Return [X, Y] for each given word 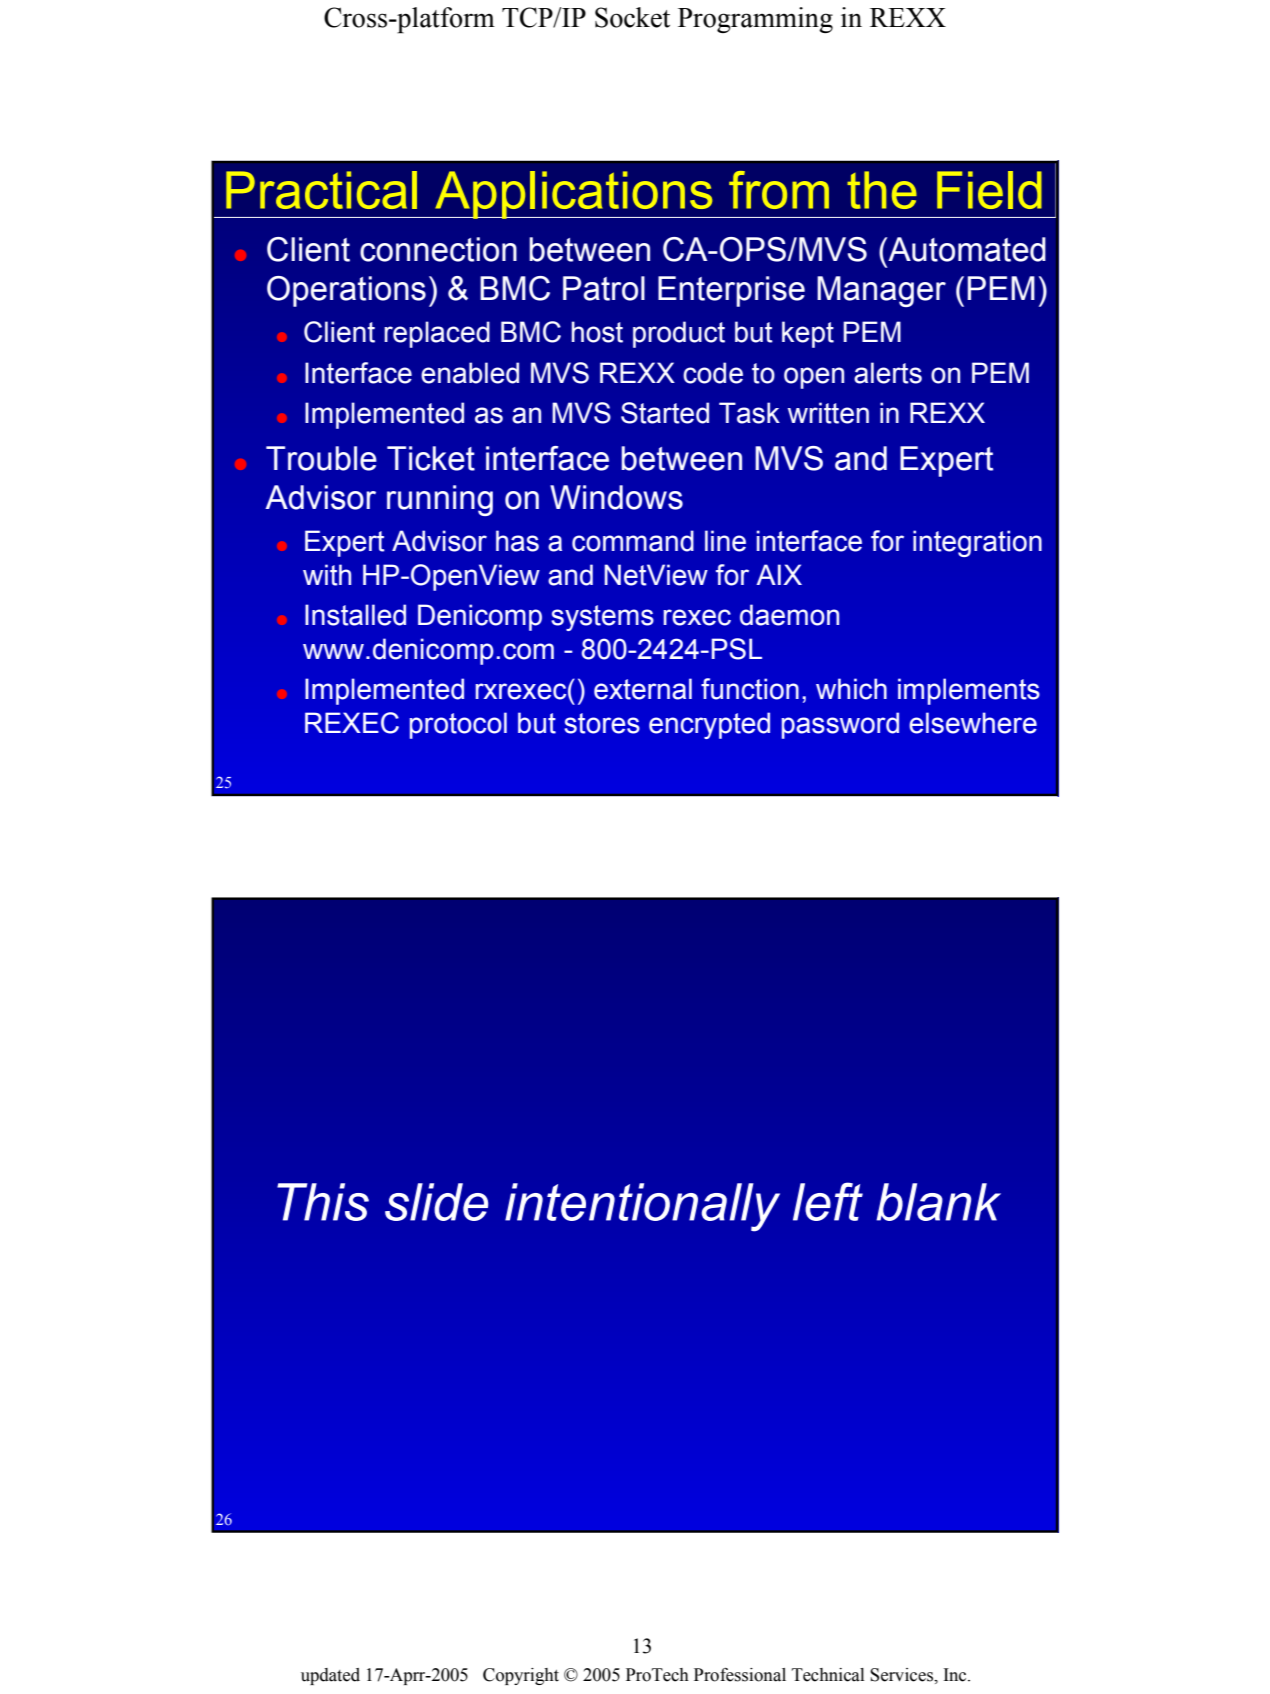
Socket [632, 17]
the [882, 190]
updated [330, 1676]
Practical [321, 190]
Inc [956, 1675]
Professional [740, 1675]
